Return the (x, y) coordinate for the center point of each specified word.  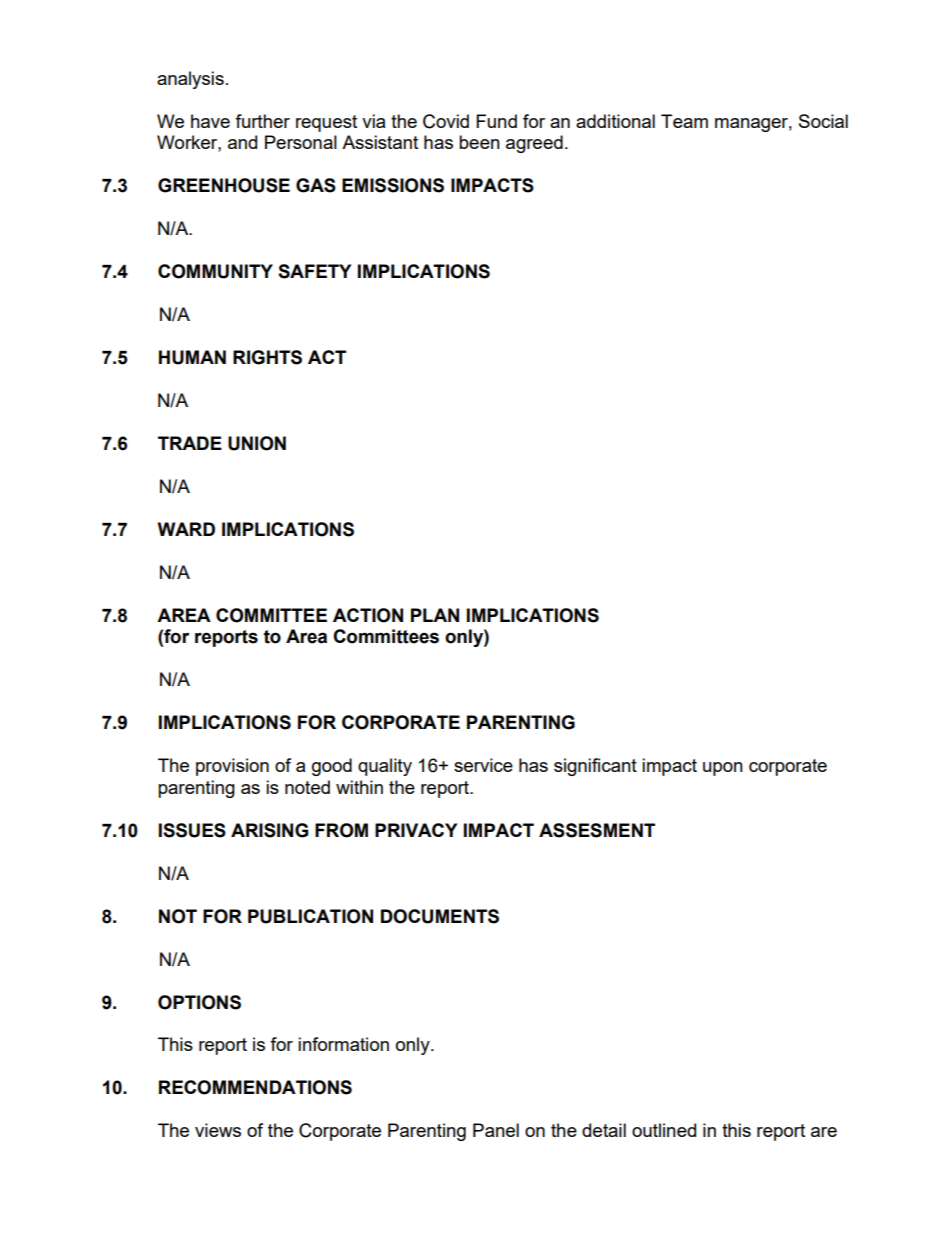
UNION (257, 443)
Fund (496, 121)
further (262, 121)
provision (232, 767)
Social (823, 121)
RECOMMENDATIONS (255, 1087)
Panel (496, 1130)
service (483, 765)
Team (684, 121)
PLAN (435, 615)
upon (723, 769)
